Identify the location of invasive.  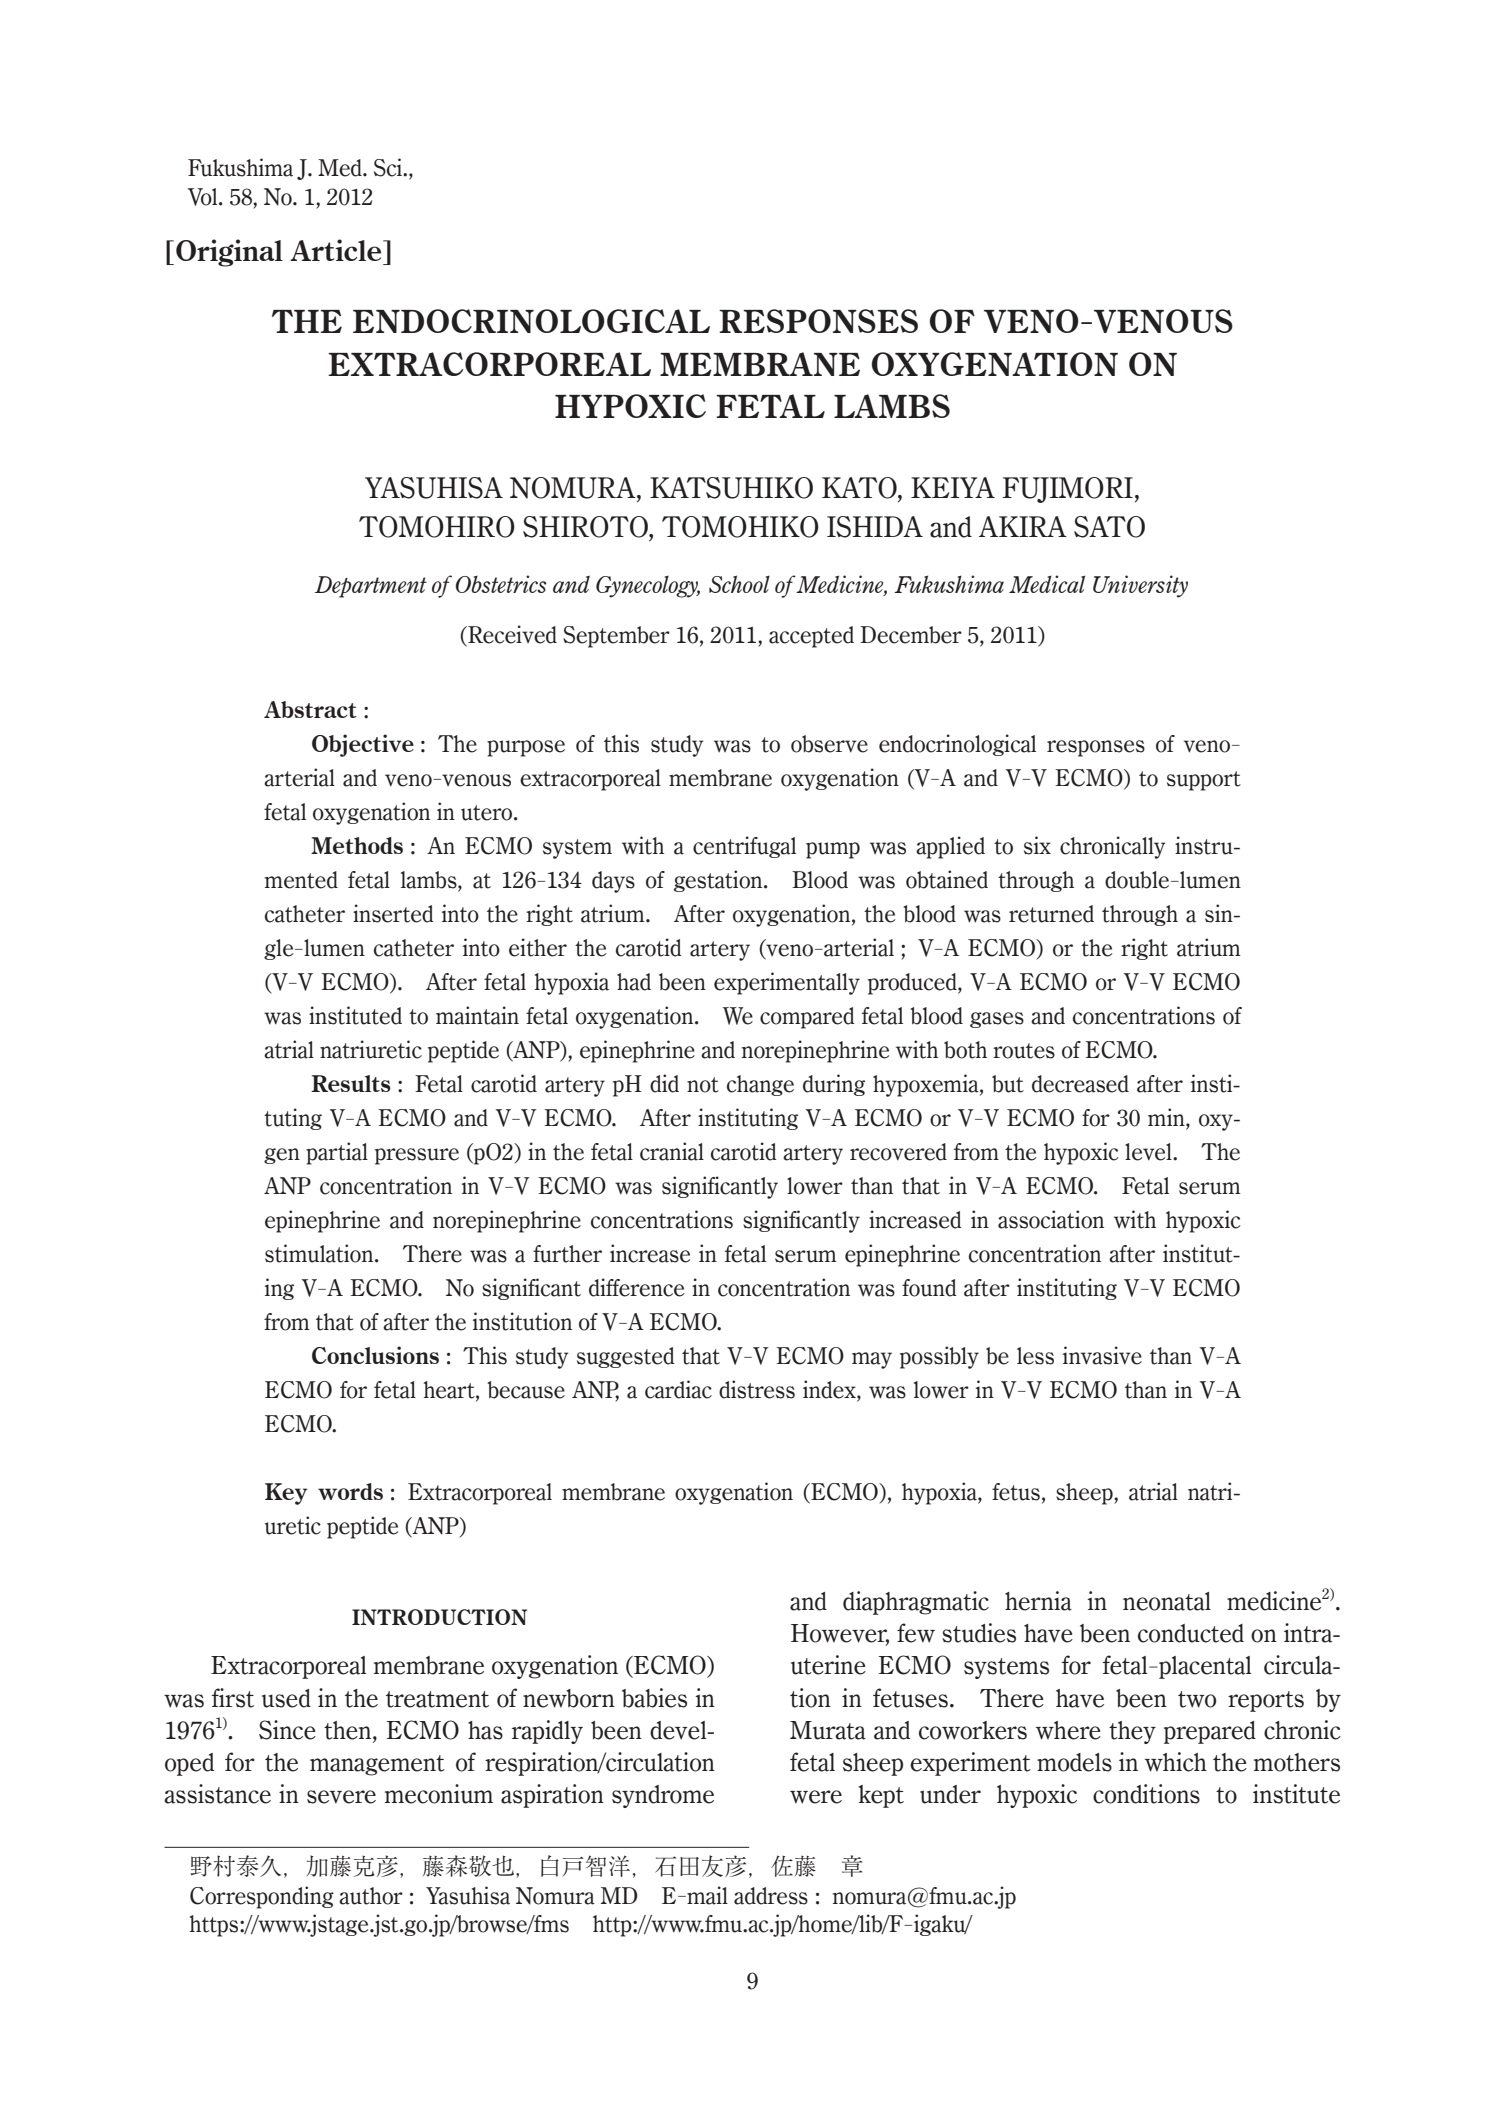
(1102, 1355).
